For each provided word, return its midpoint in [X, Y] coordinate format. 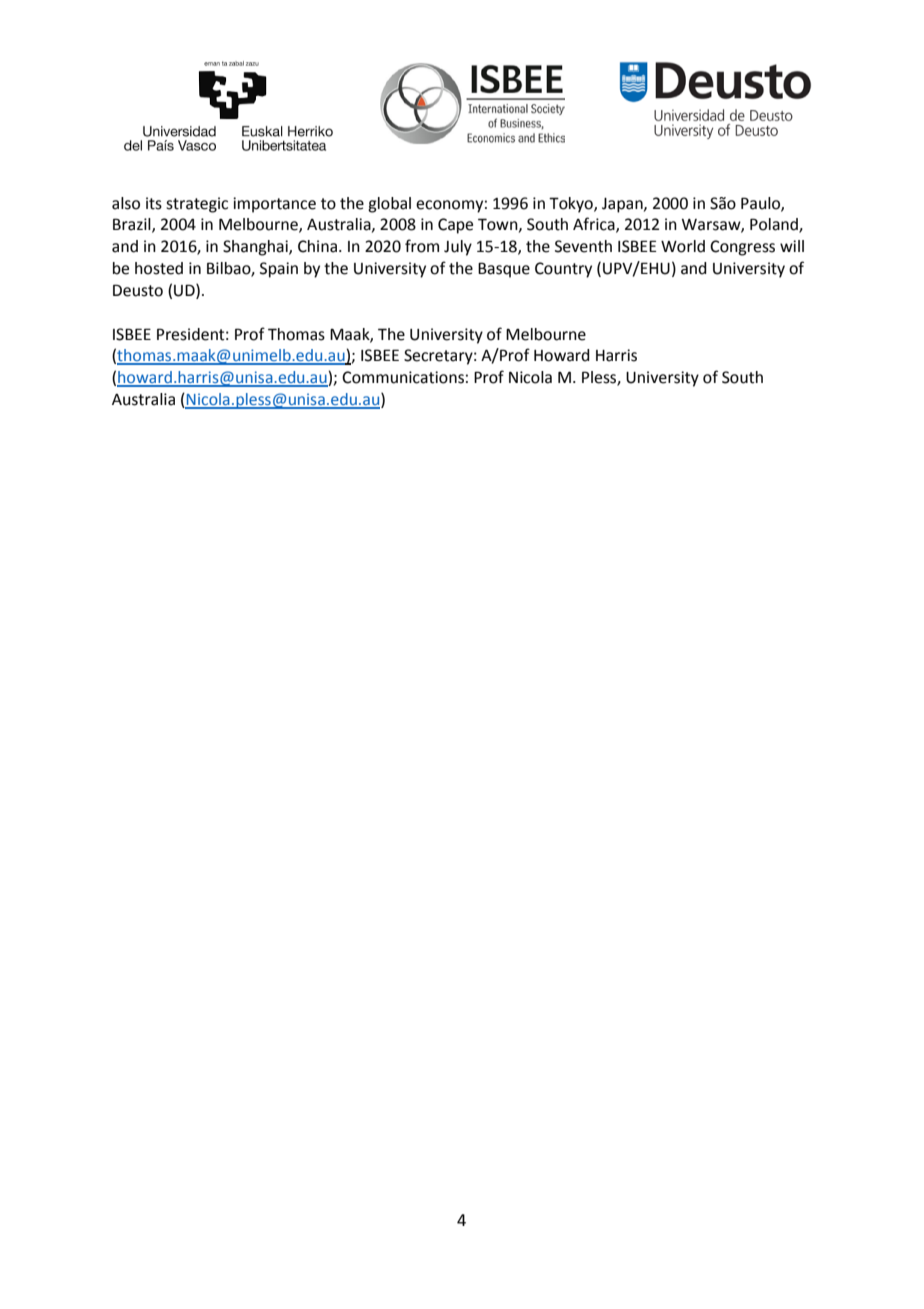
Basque [504, 270]
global [389, 205]
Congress [742, 248]
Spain [279, 270]
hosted [159, 268]
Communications [403, 377]
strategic [197, 205]
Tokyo [572, 205]
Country [563, 270]
